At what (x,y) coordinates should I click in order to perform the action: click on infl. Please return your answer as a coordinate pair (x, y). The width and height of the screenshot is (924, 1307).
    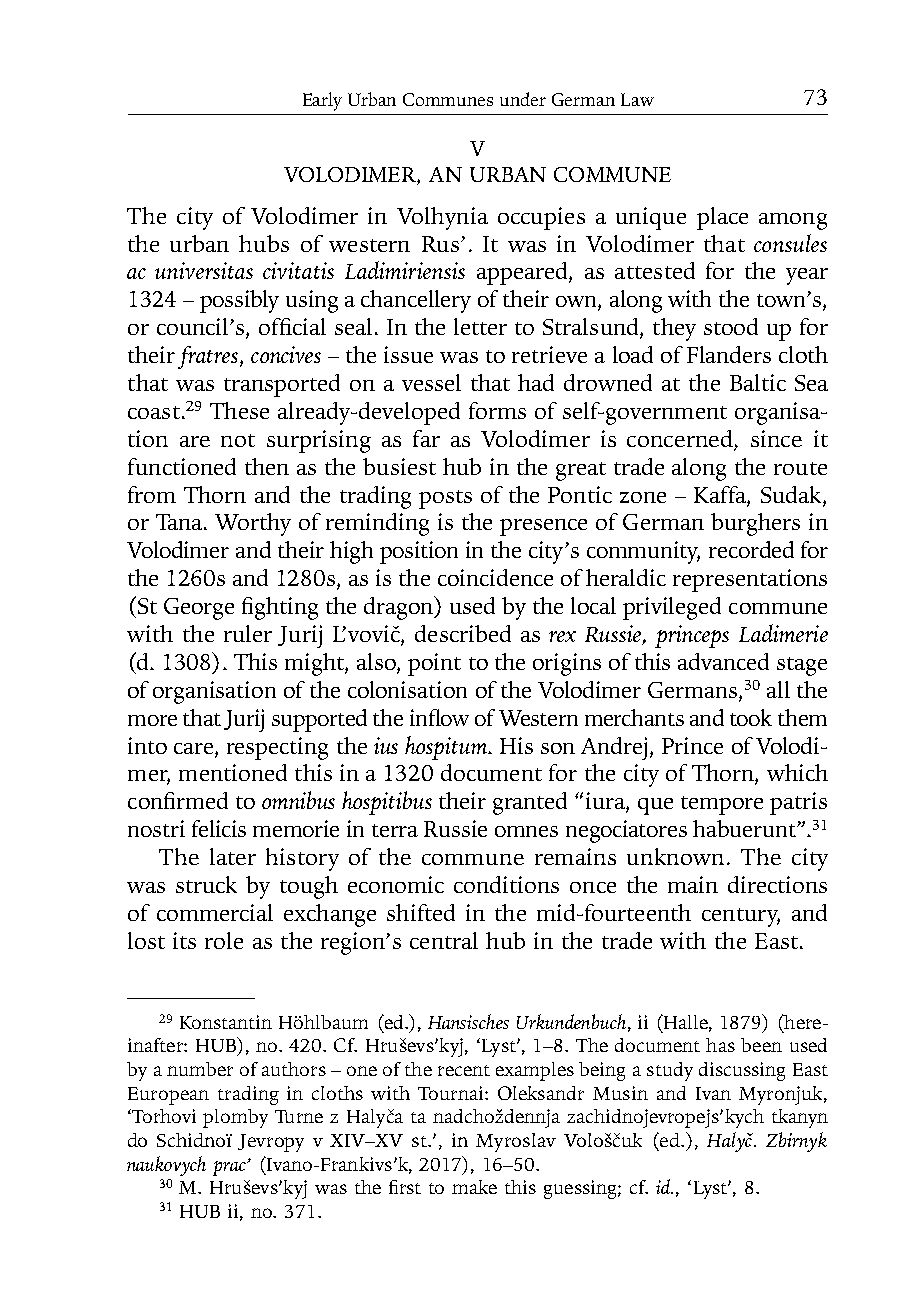
    Looking at the image, I should click on (425, 717).
